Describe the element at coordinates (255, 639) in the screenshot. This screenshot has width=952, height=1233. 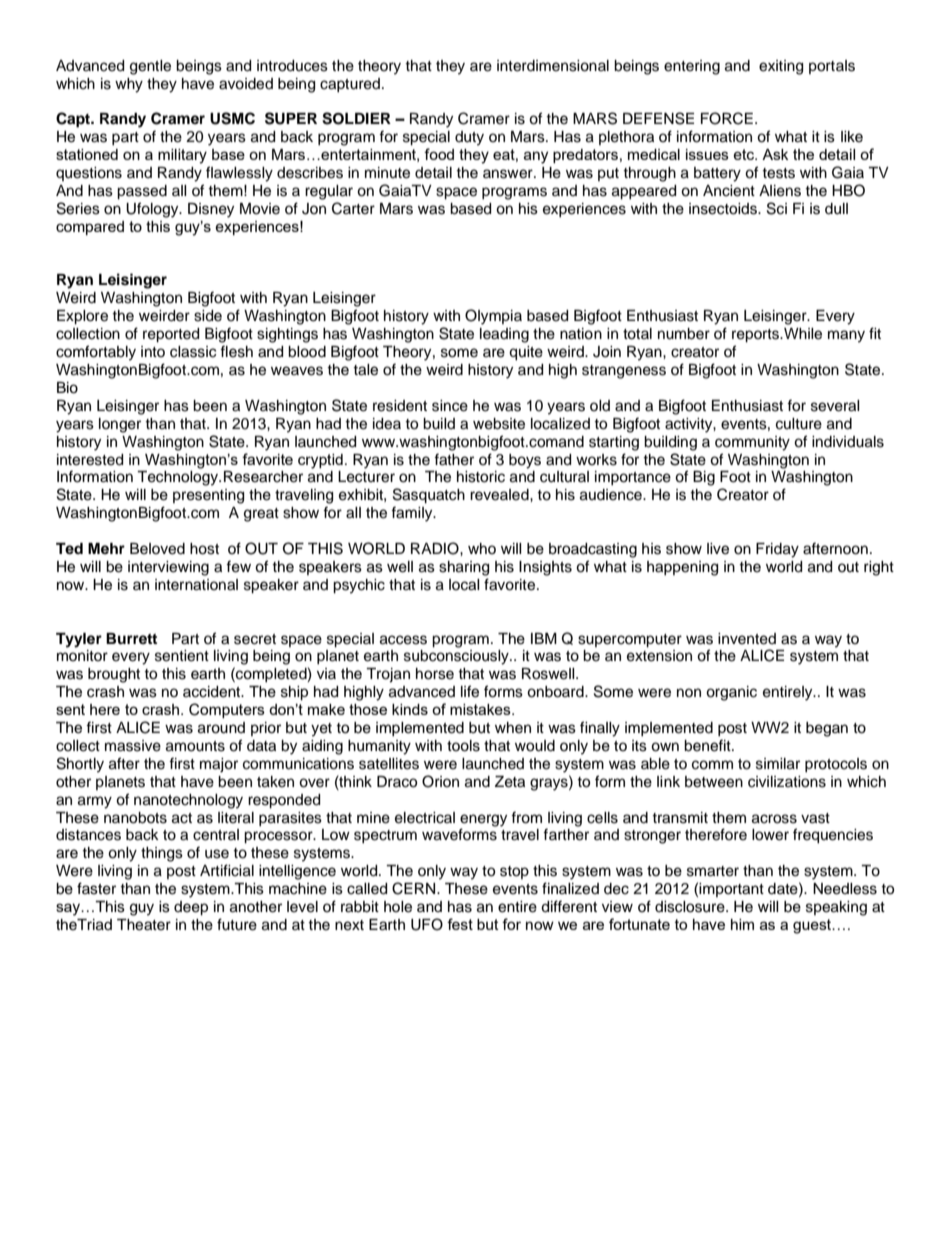
I see `secret` at that location.
